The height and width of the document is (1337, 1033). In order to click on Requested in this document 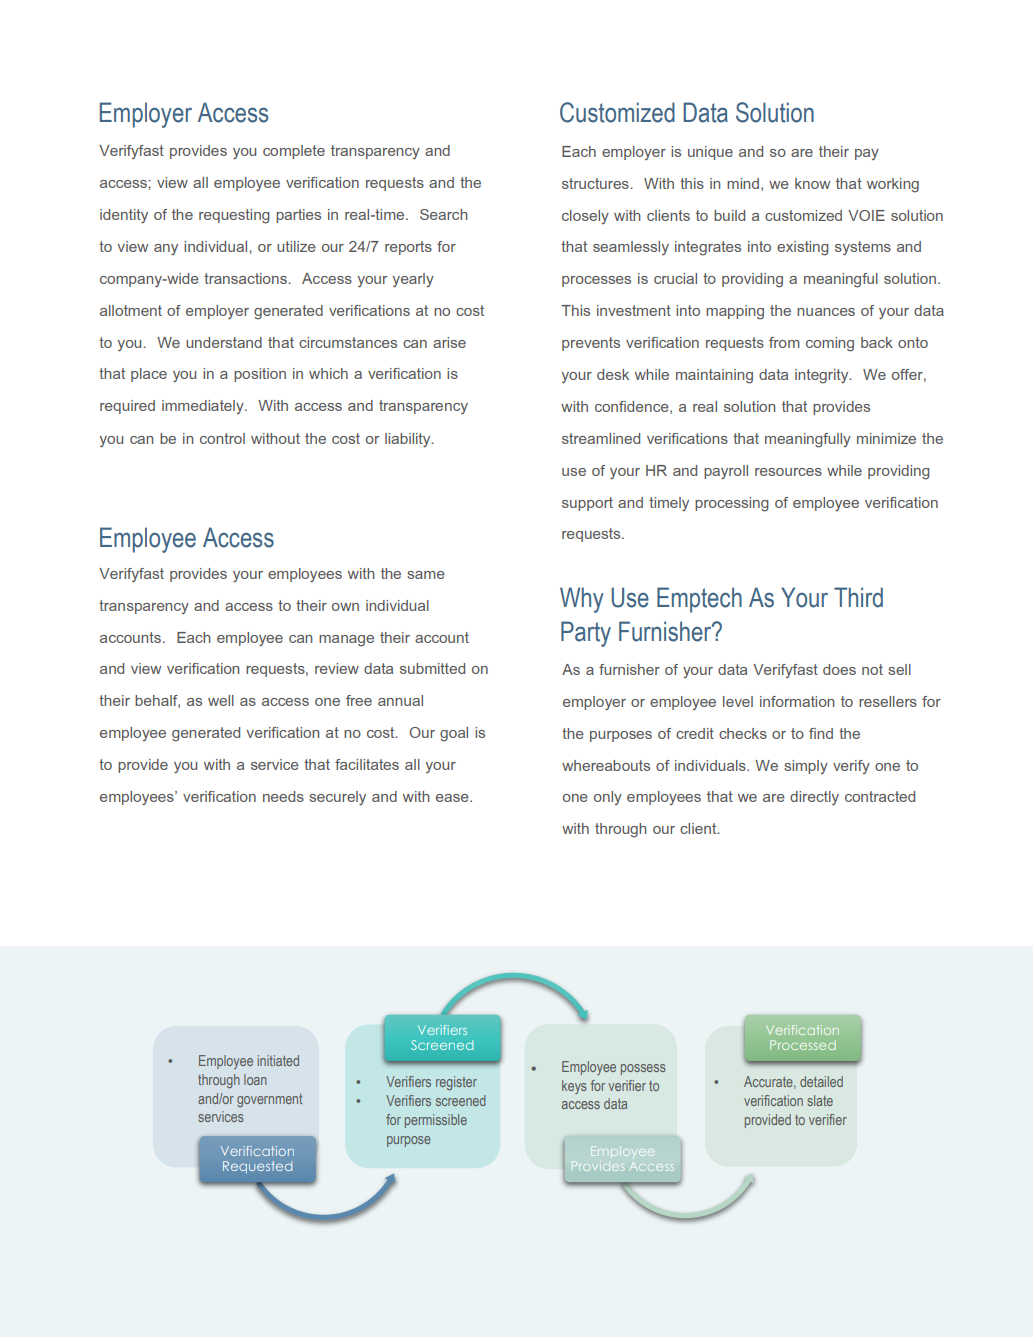, I will do `click(257, 1167)`.
